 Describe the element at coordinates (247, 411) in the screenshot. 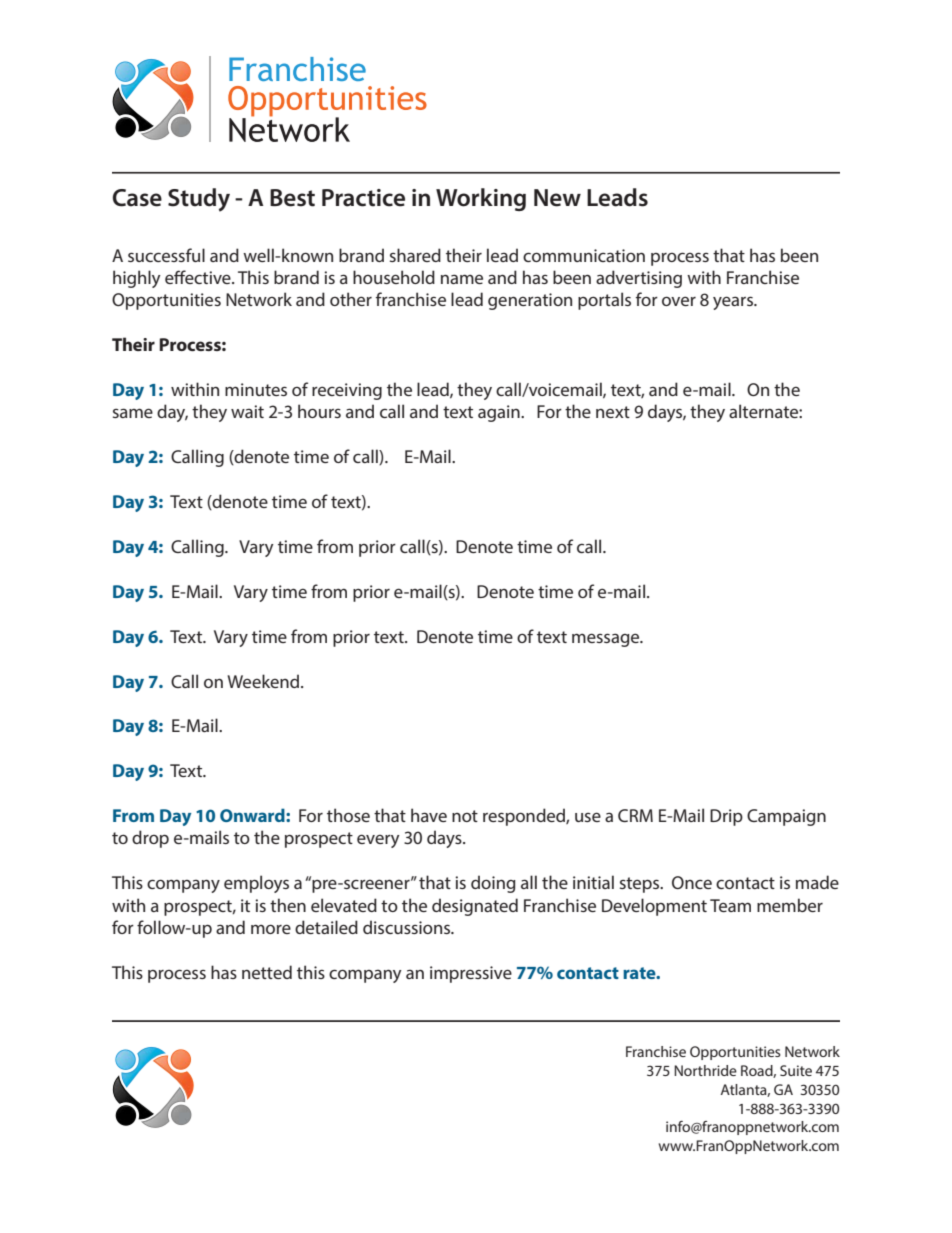

I see `wait` at that location.
